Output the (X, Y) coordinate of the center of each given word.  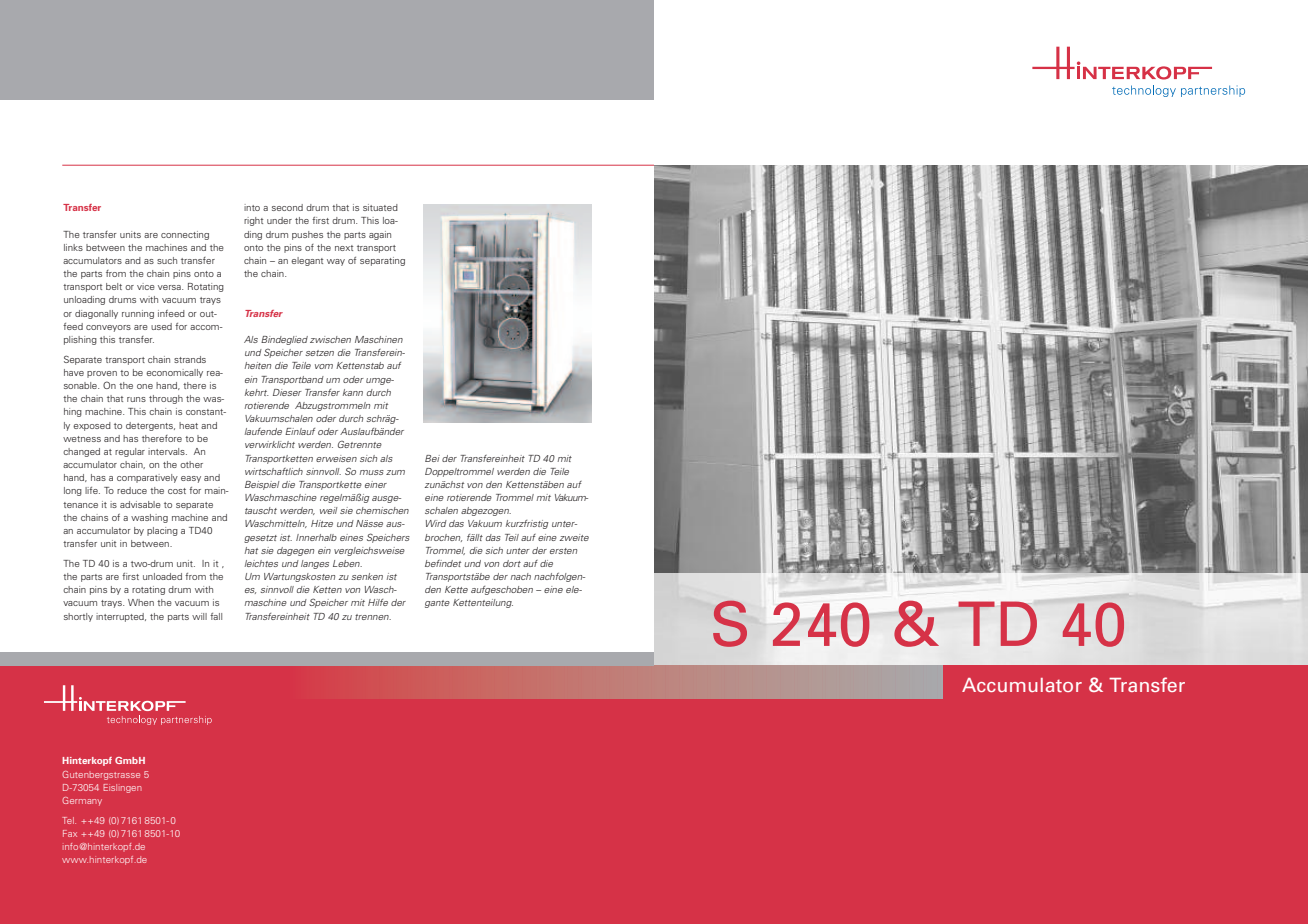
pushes (307, 235)
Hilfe (378, 602)
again (380, 235)
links (73, 247)
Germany (82, 801)
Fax (70, 833)
